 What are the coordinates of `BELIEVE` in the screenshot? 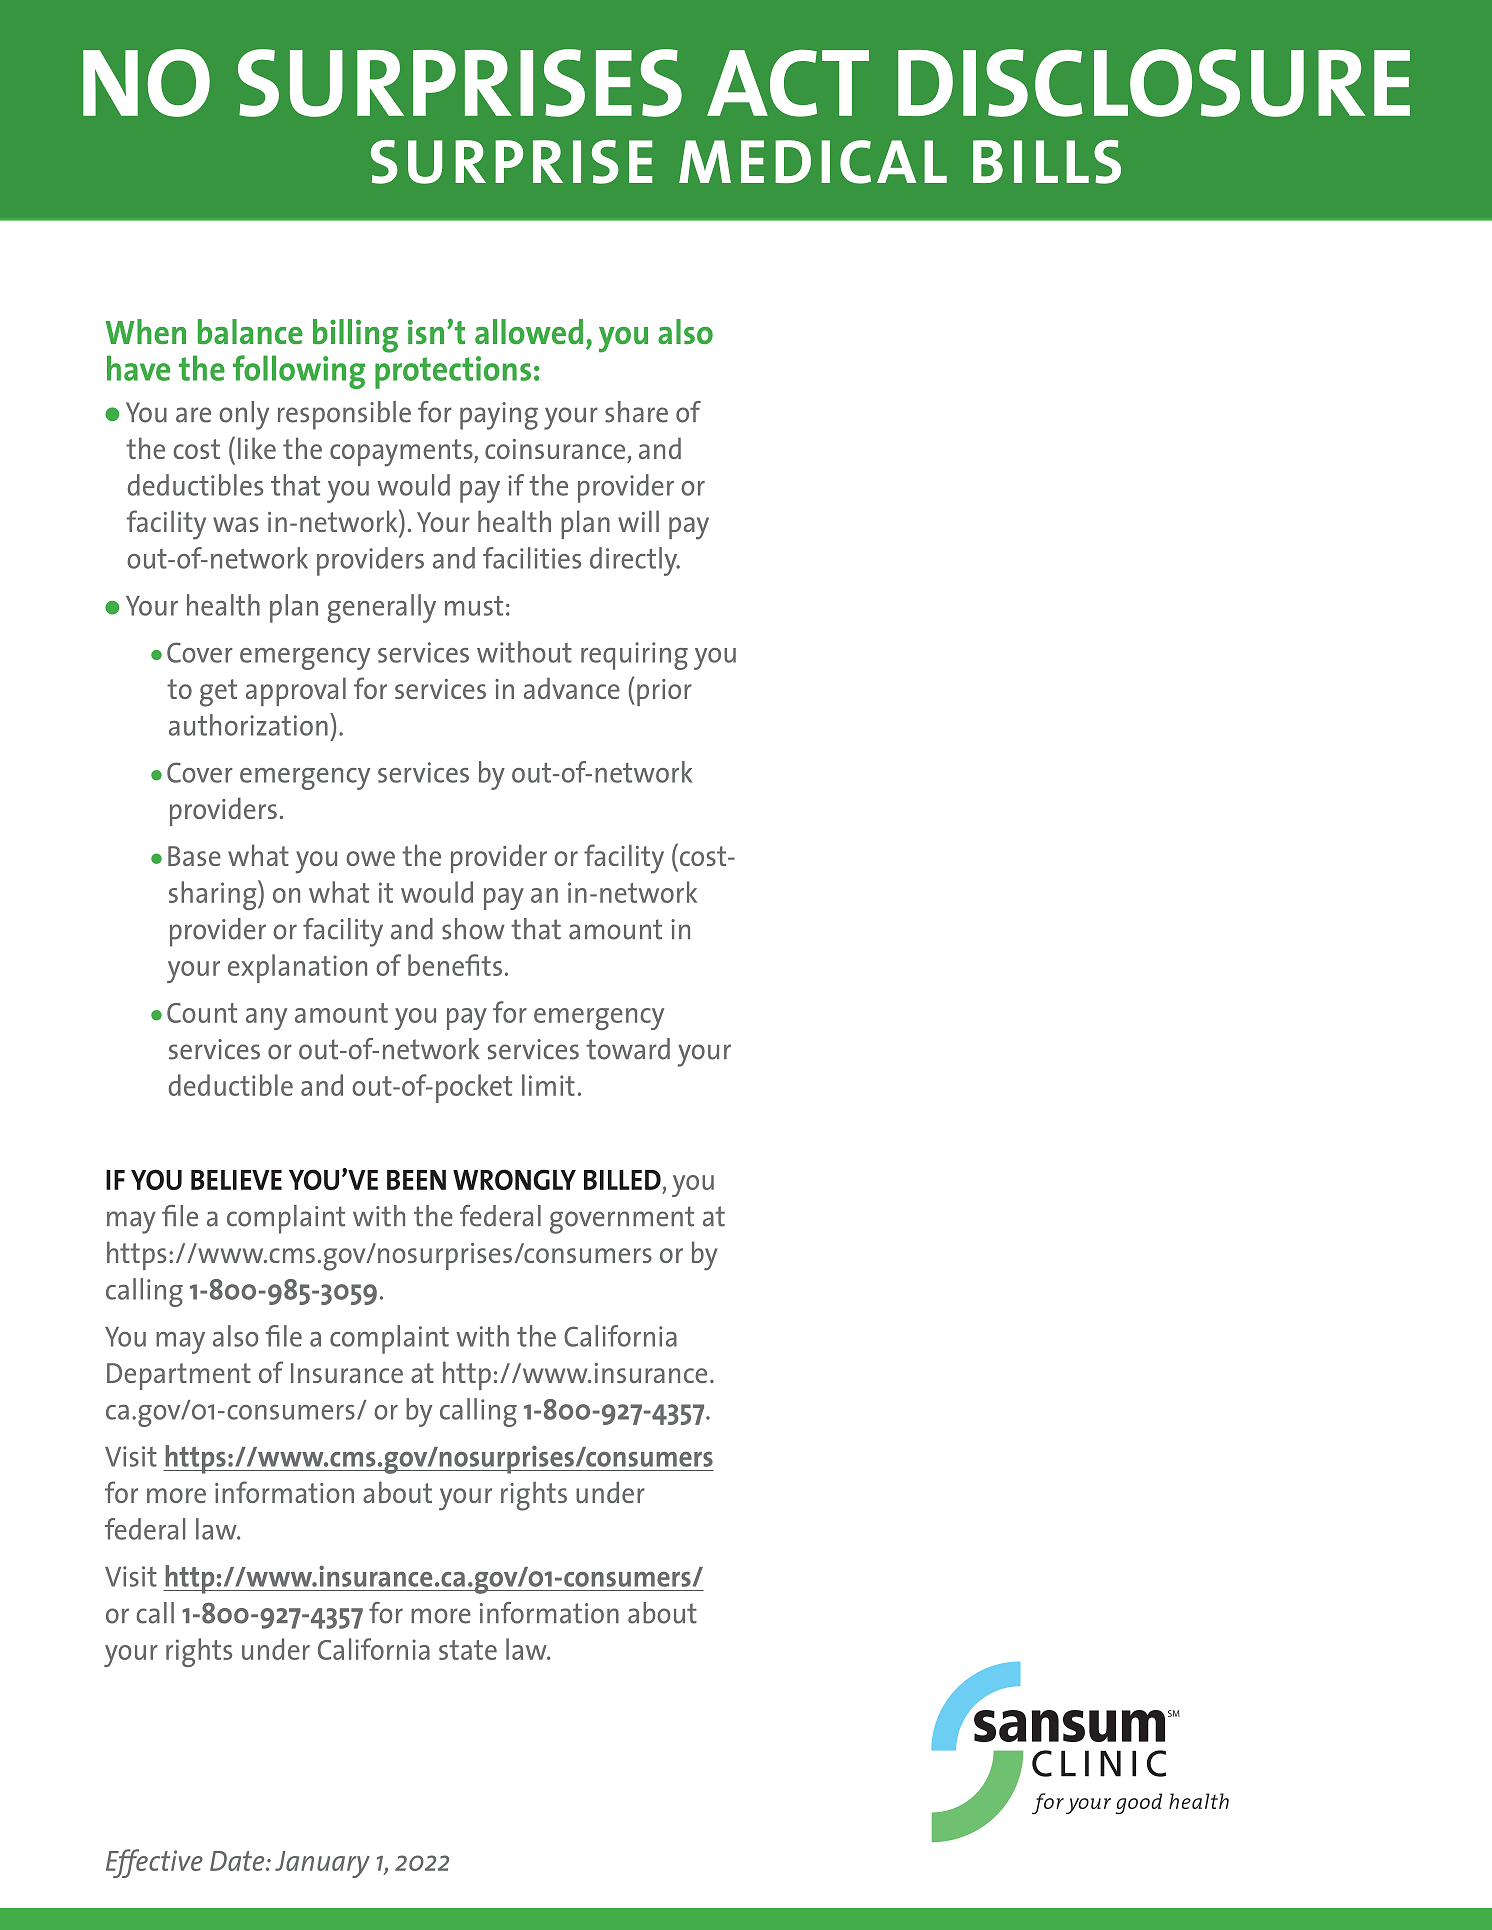 It's located at (236, 1180).
